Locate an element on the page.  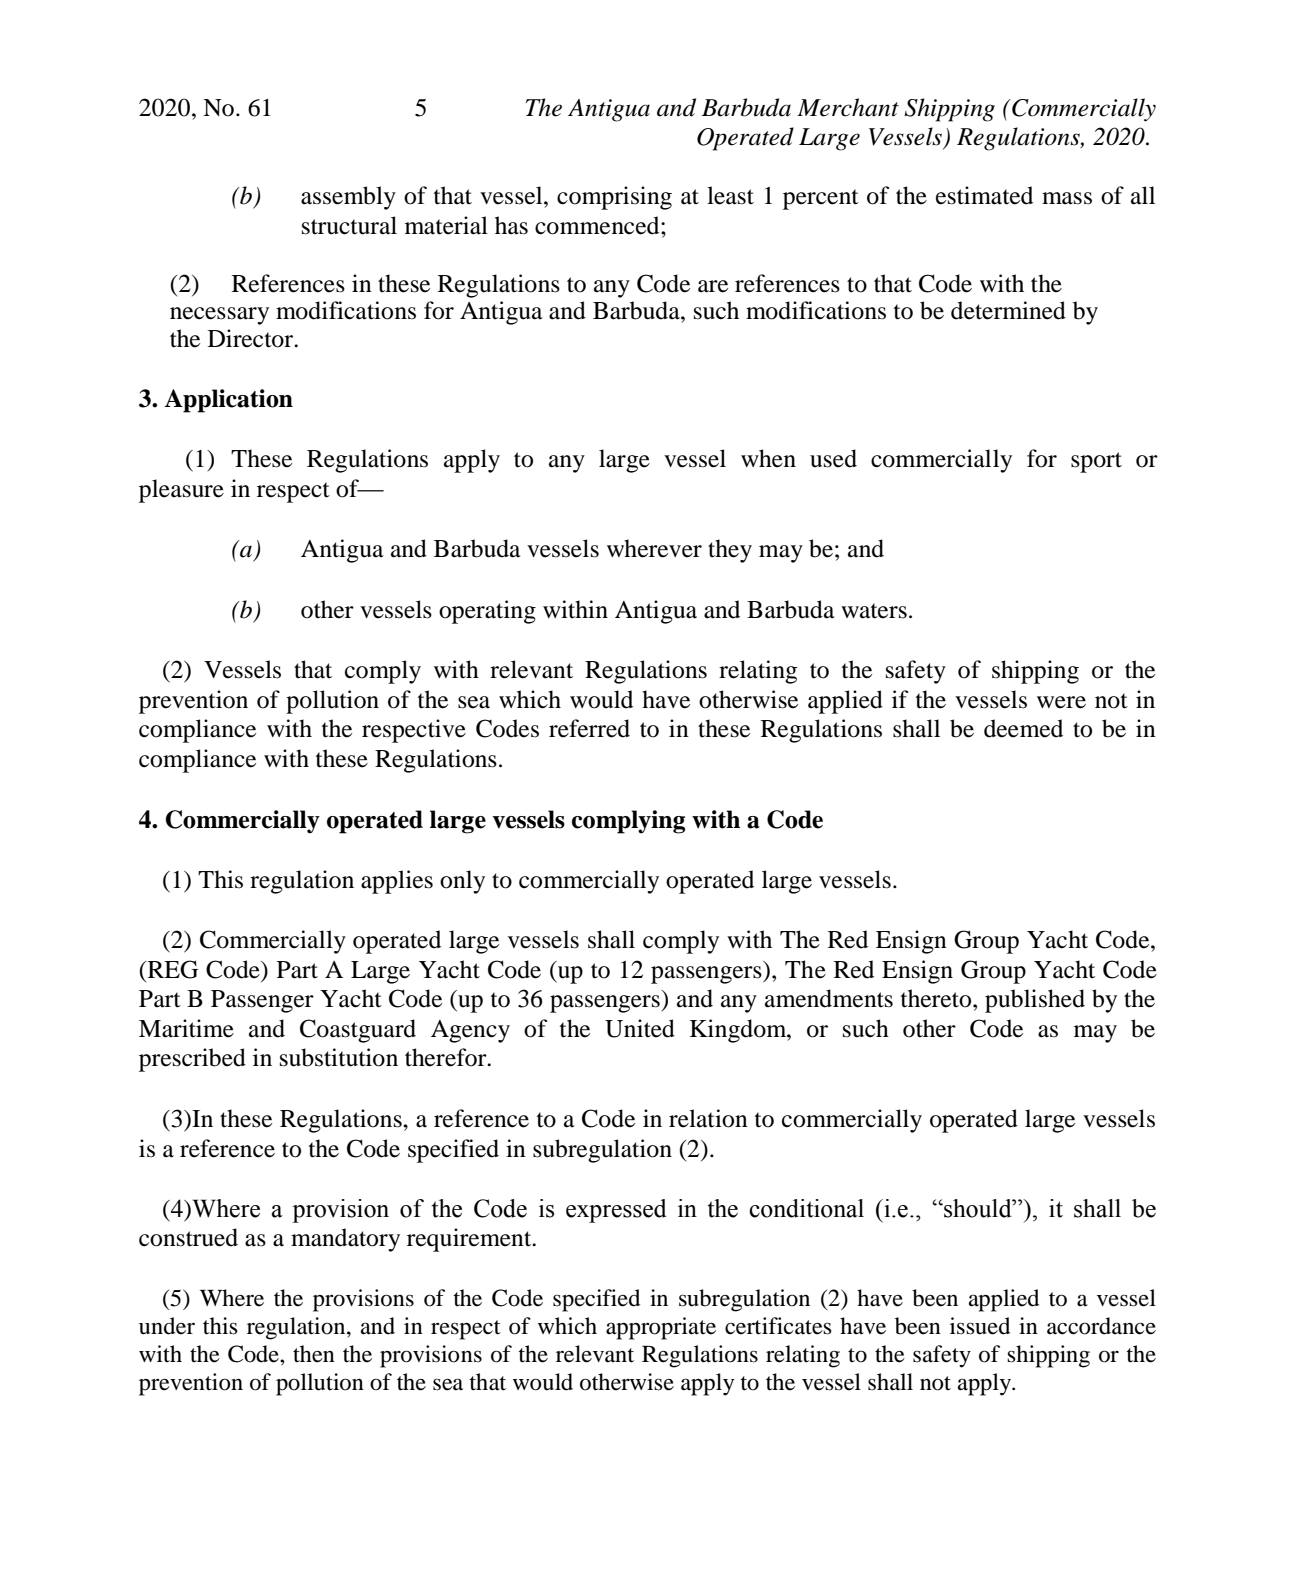
referred is located at coordinates (589, 728).
